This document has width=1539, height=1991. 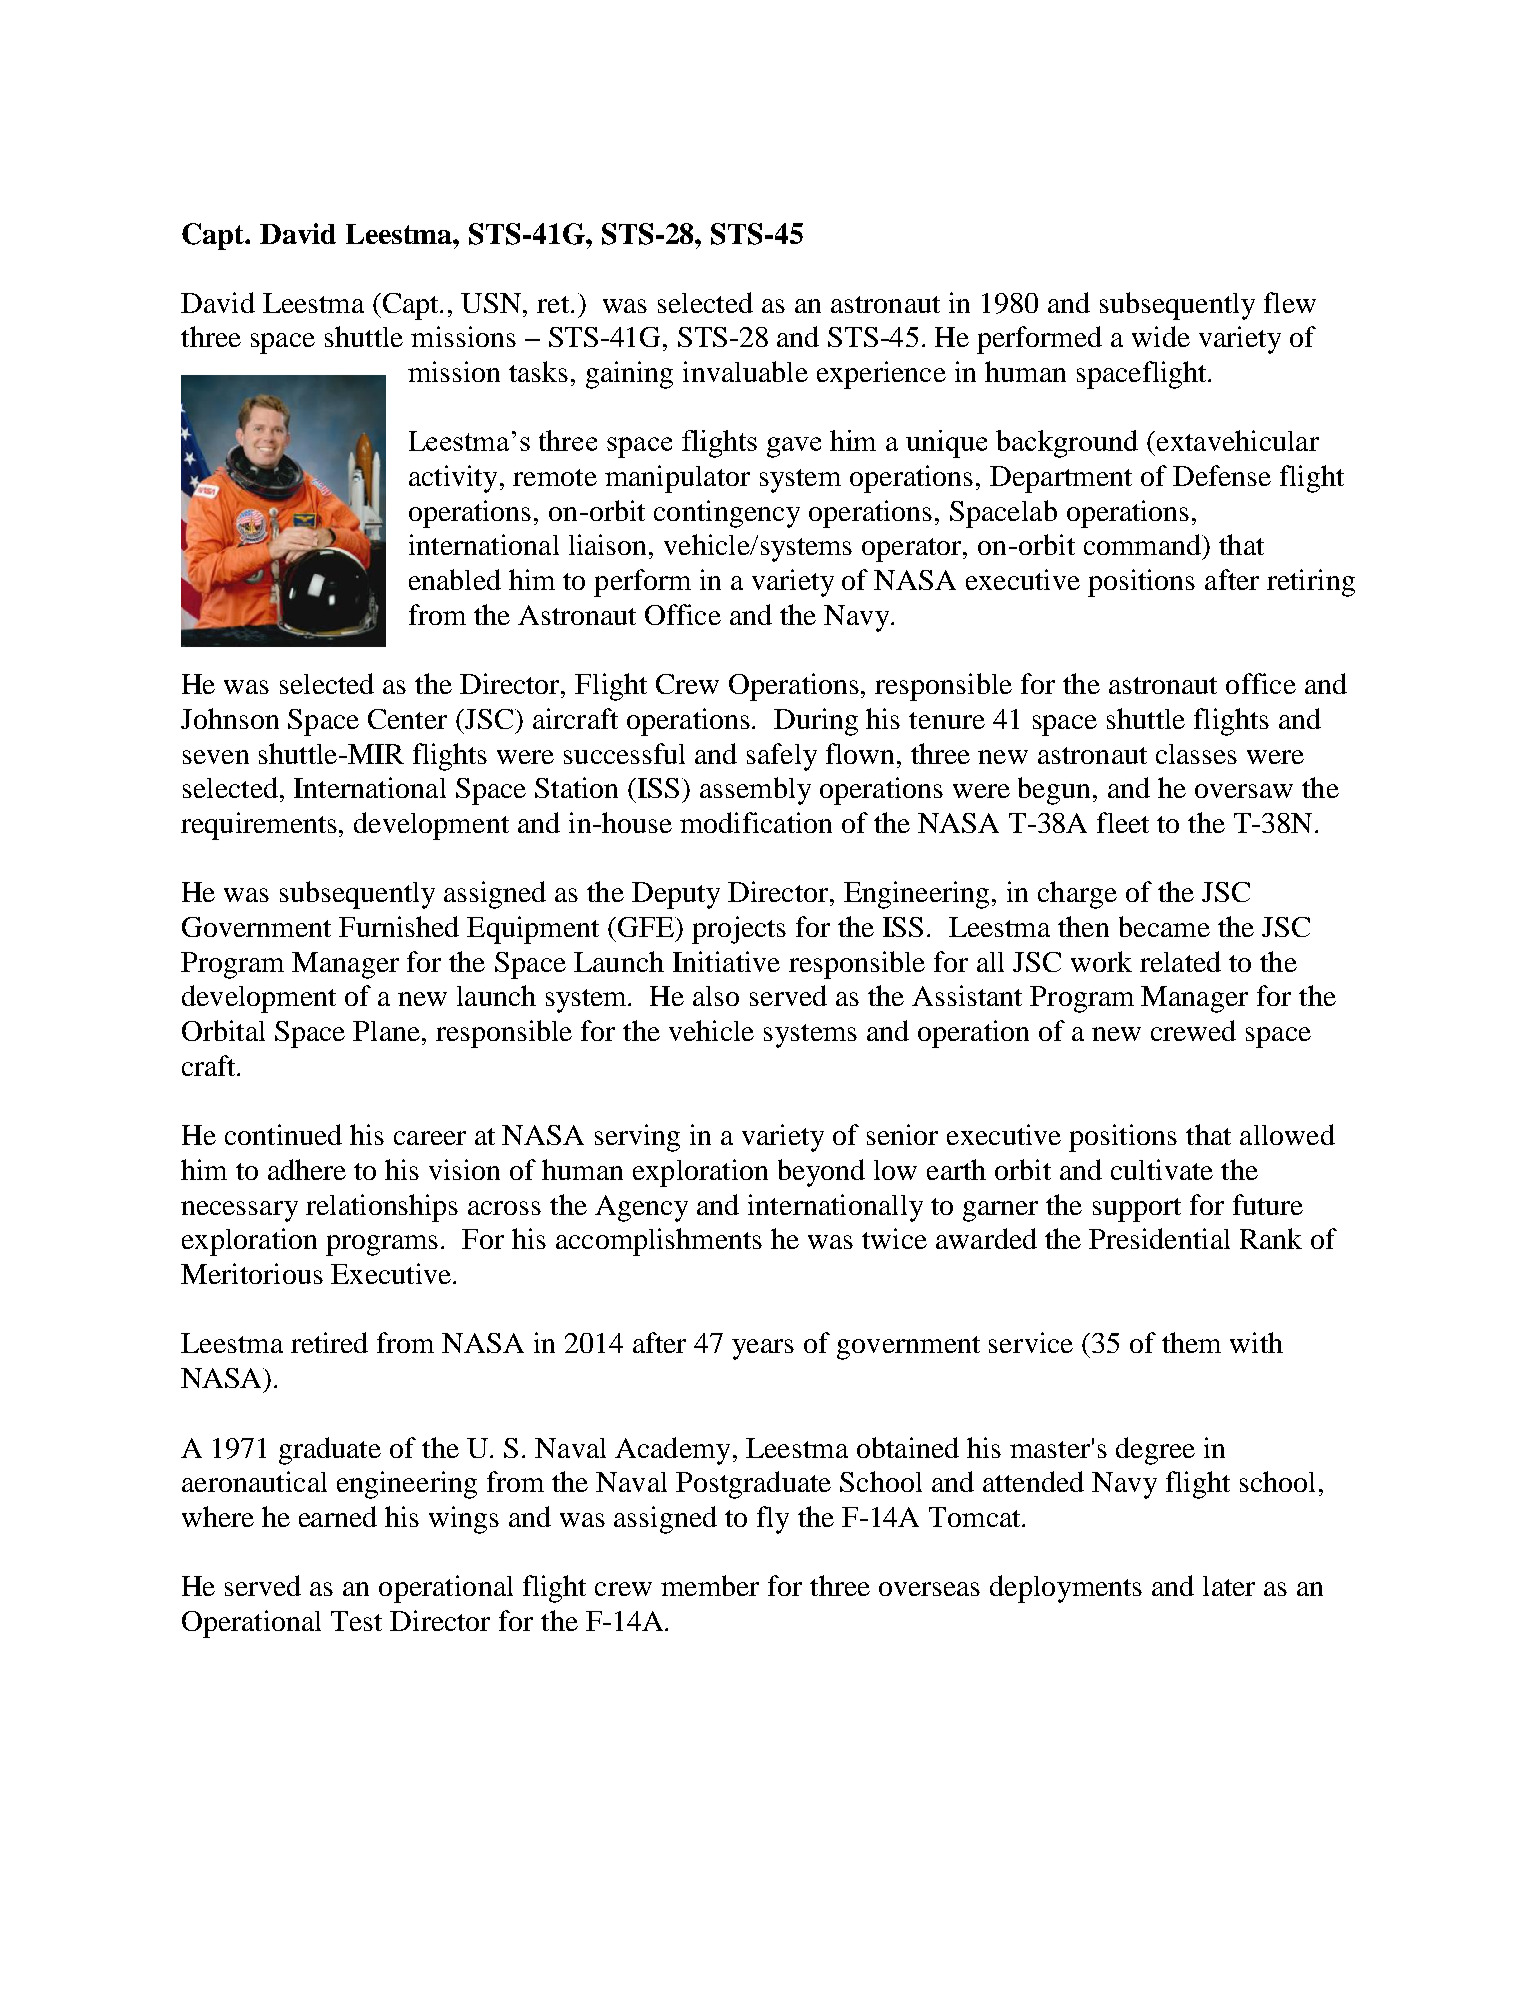 What do you see at coordinates (1196, 754) in the document?
I see `classes` at bounding box center [1196, 754].
